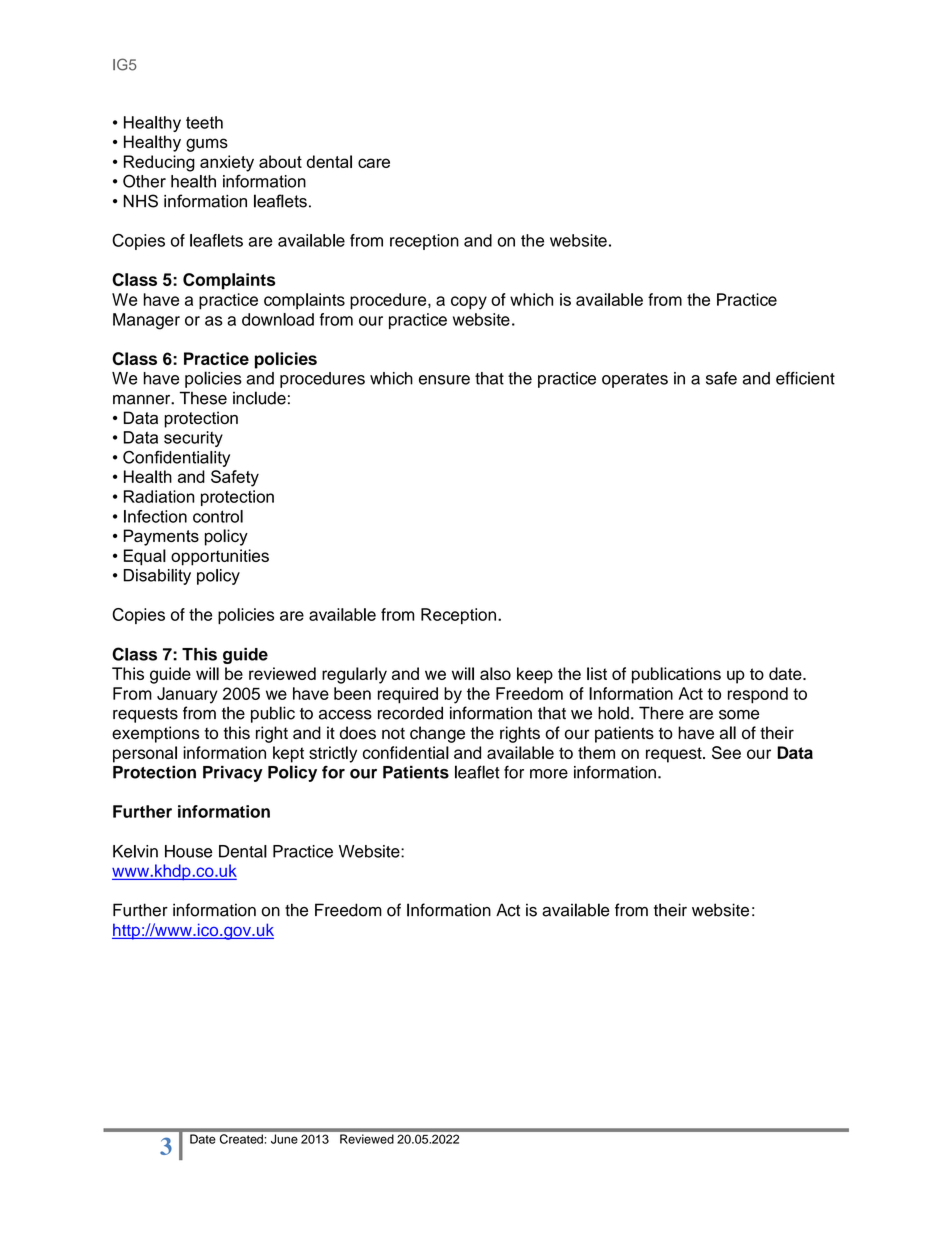 Image resolution: width=952 pixels, height=1233 pixels. I want to click on ensure, so click(444, 380).
